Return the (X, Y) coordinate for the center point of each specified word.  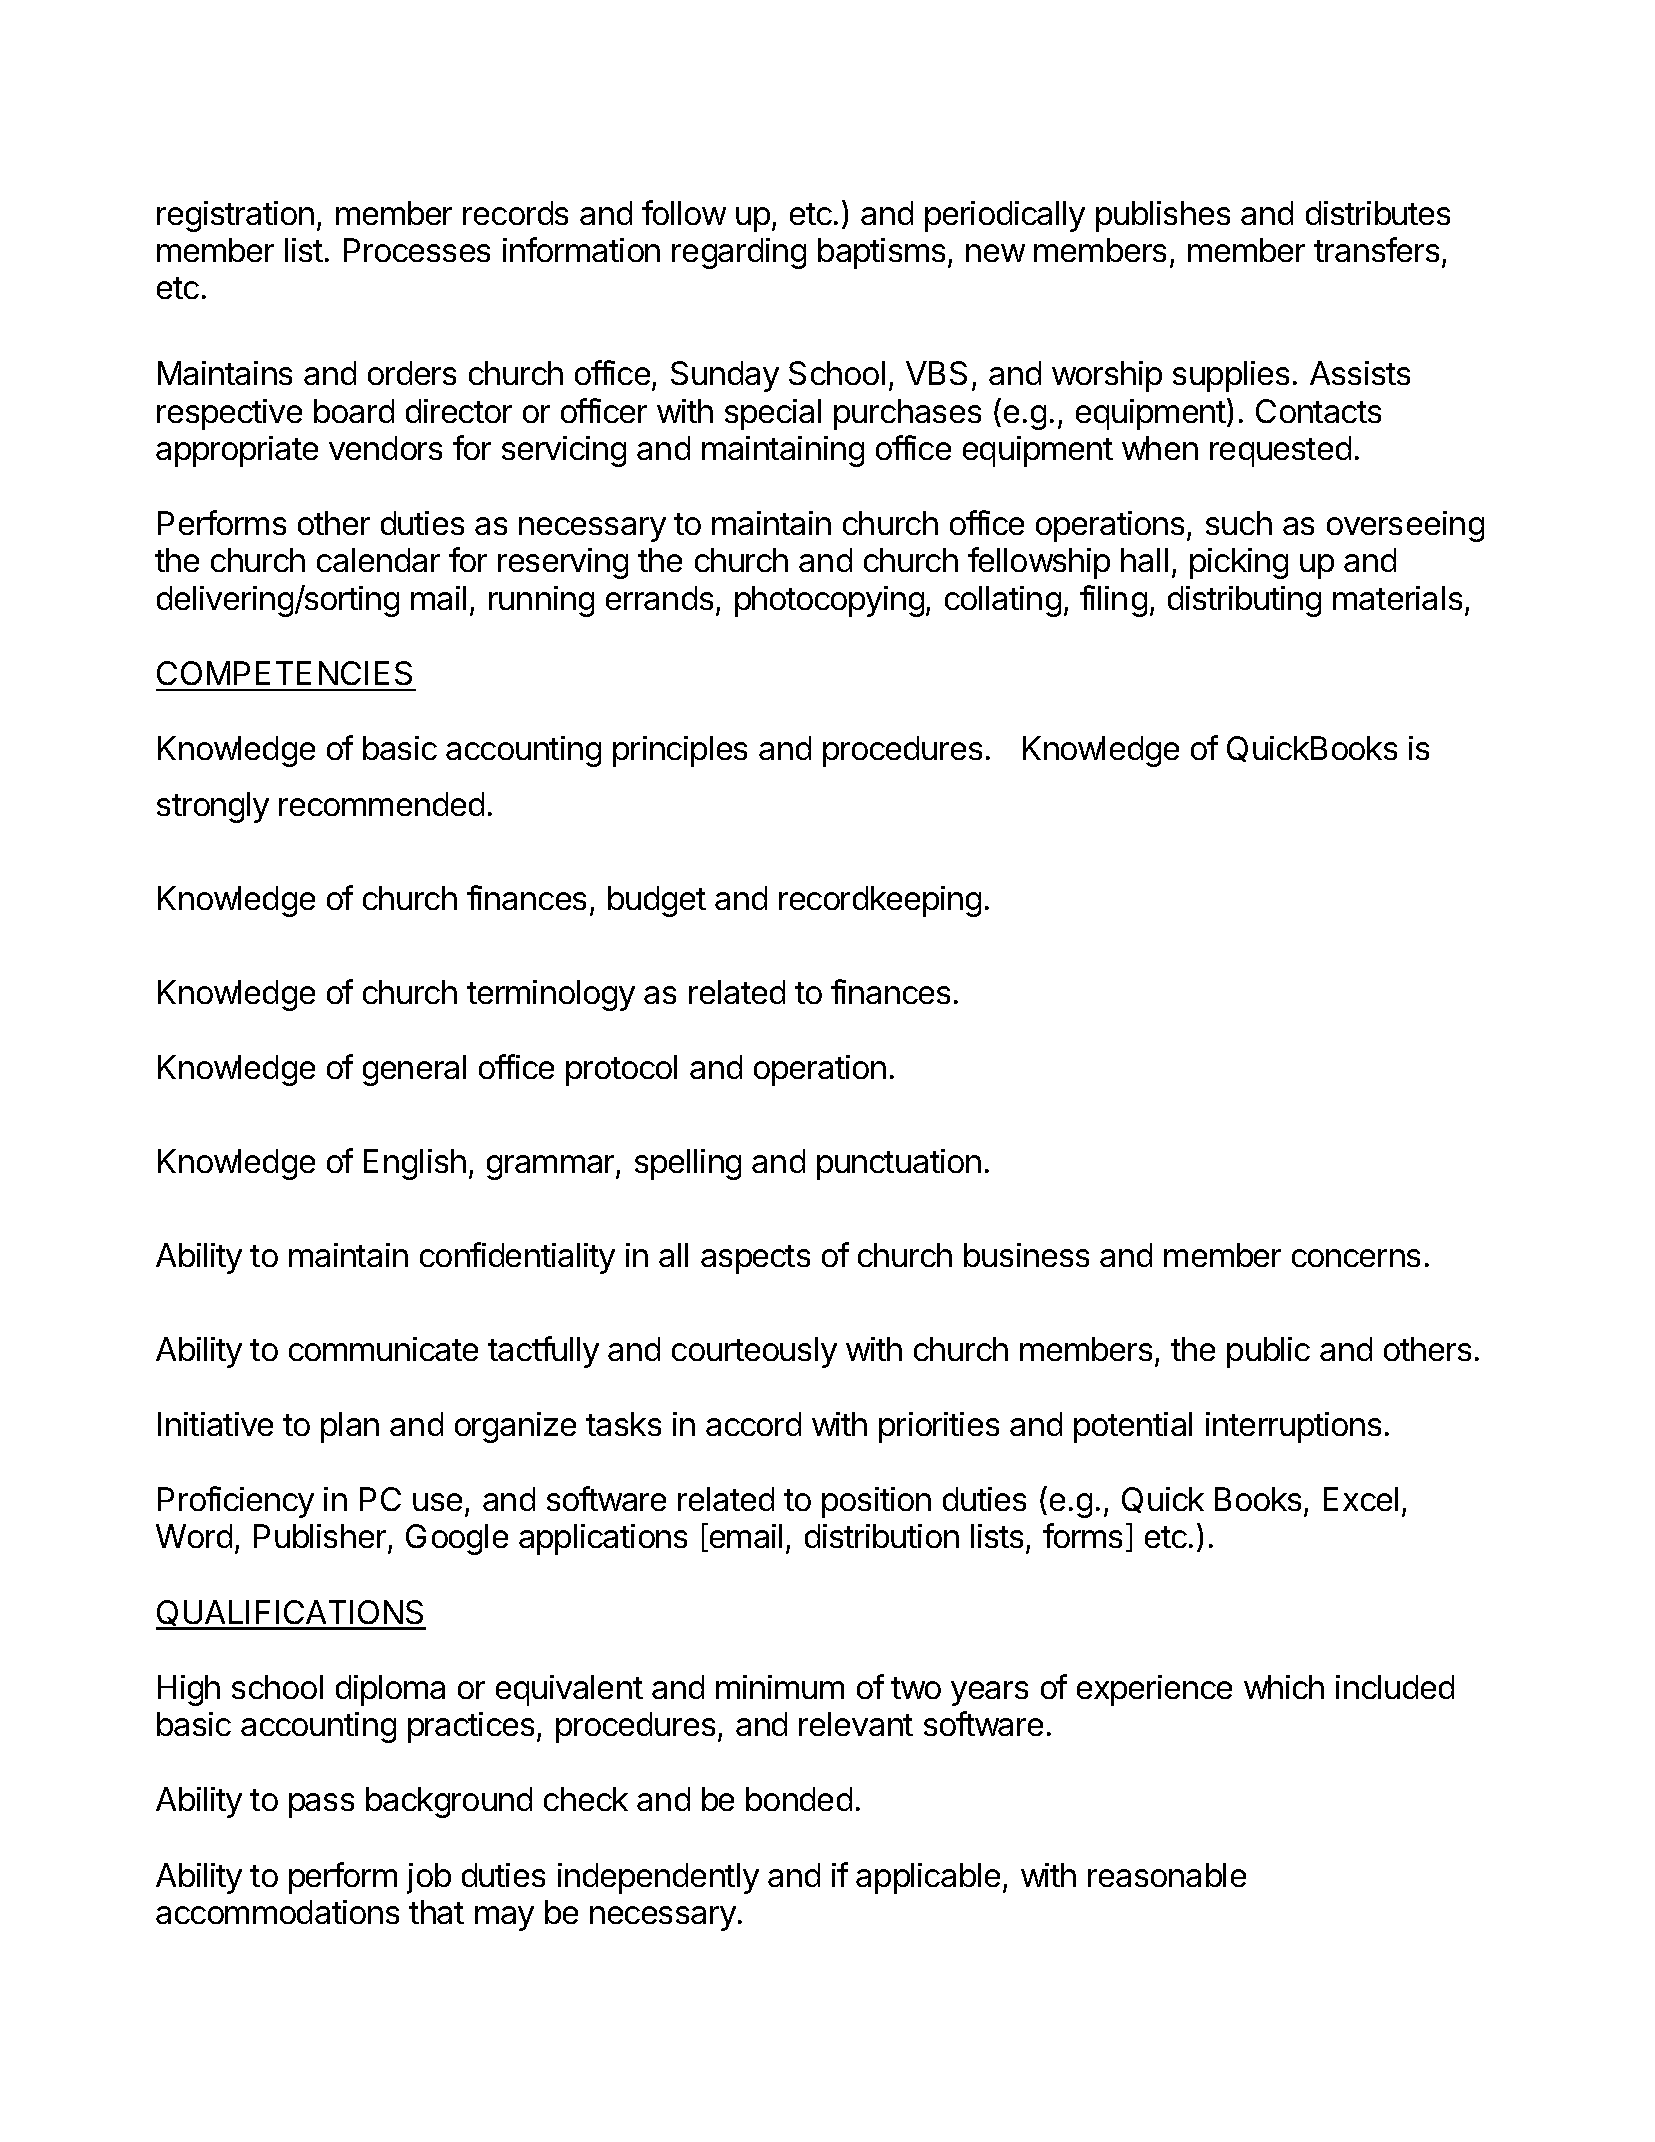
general (414, 1070)
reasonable (1167, 1875)
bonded (799, 1799)
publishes (1163, 216)
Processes (417, 250)
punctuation (899, 1164)
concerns (1356, 1258)
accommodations (277, 1912)
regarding (739, 253)
